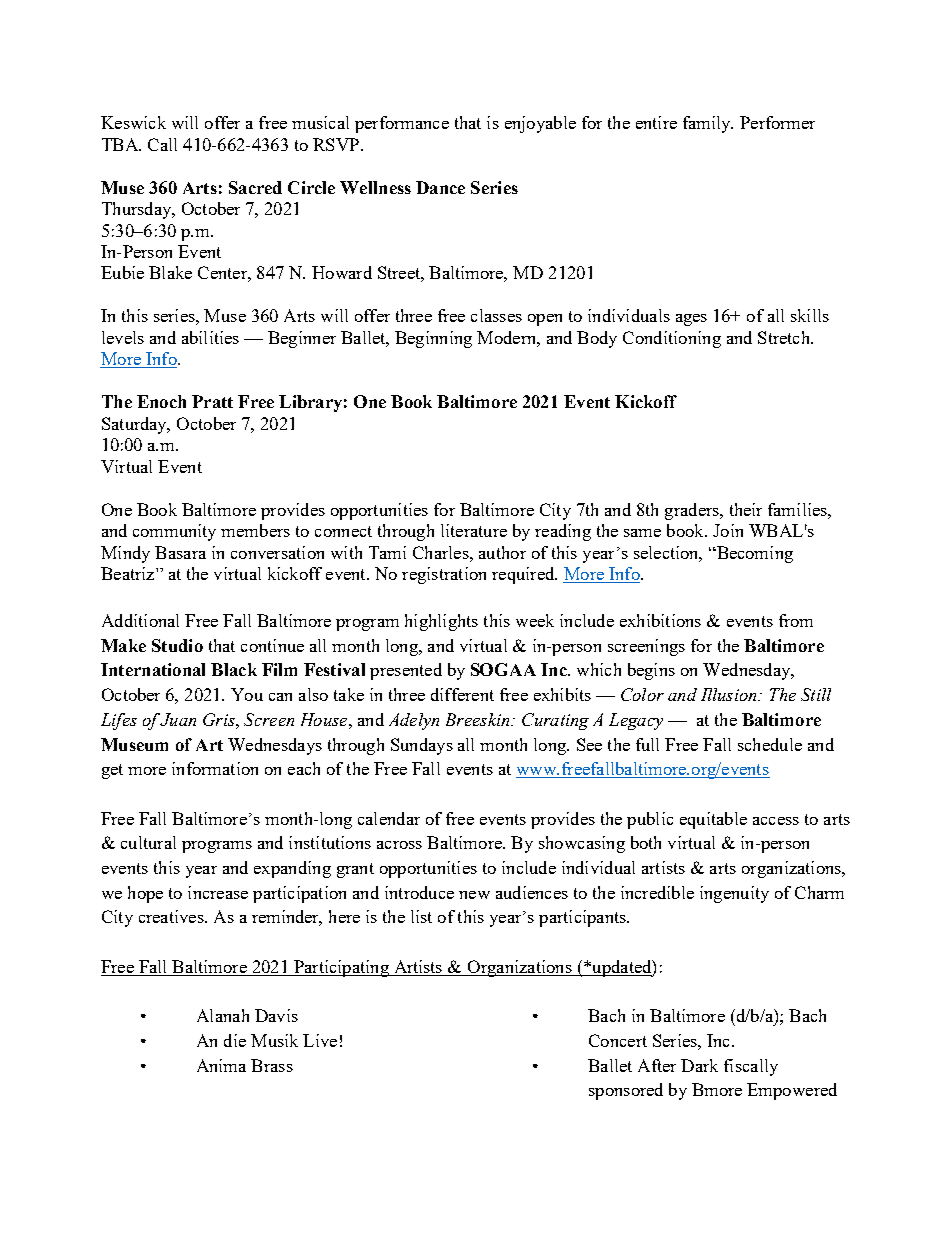 Image resolution: width=952 pixels, height=1233 pixels. Describe the element at coordinates (440, 187) in the screenshot. I see `Dance` at that location.
